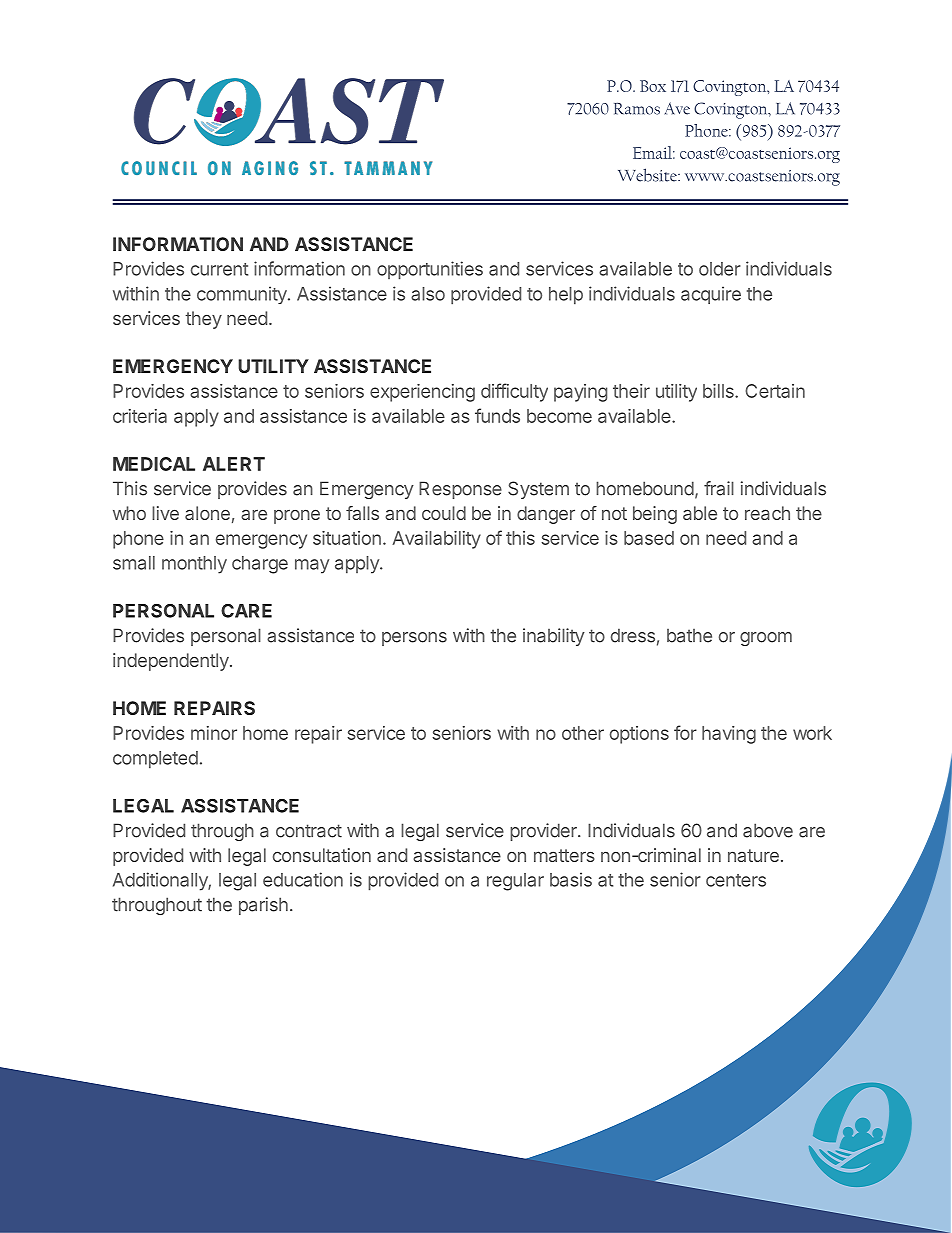  Describe the element at coordinates (414, 639) in the screenshot. I see `persons` at that location.
